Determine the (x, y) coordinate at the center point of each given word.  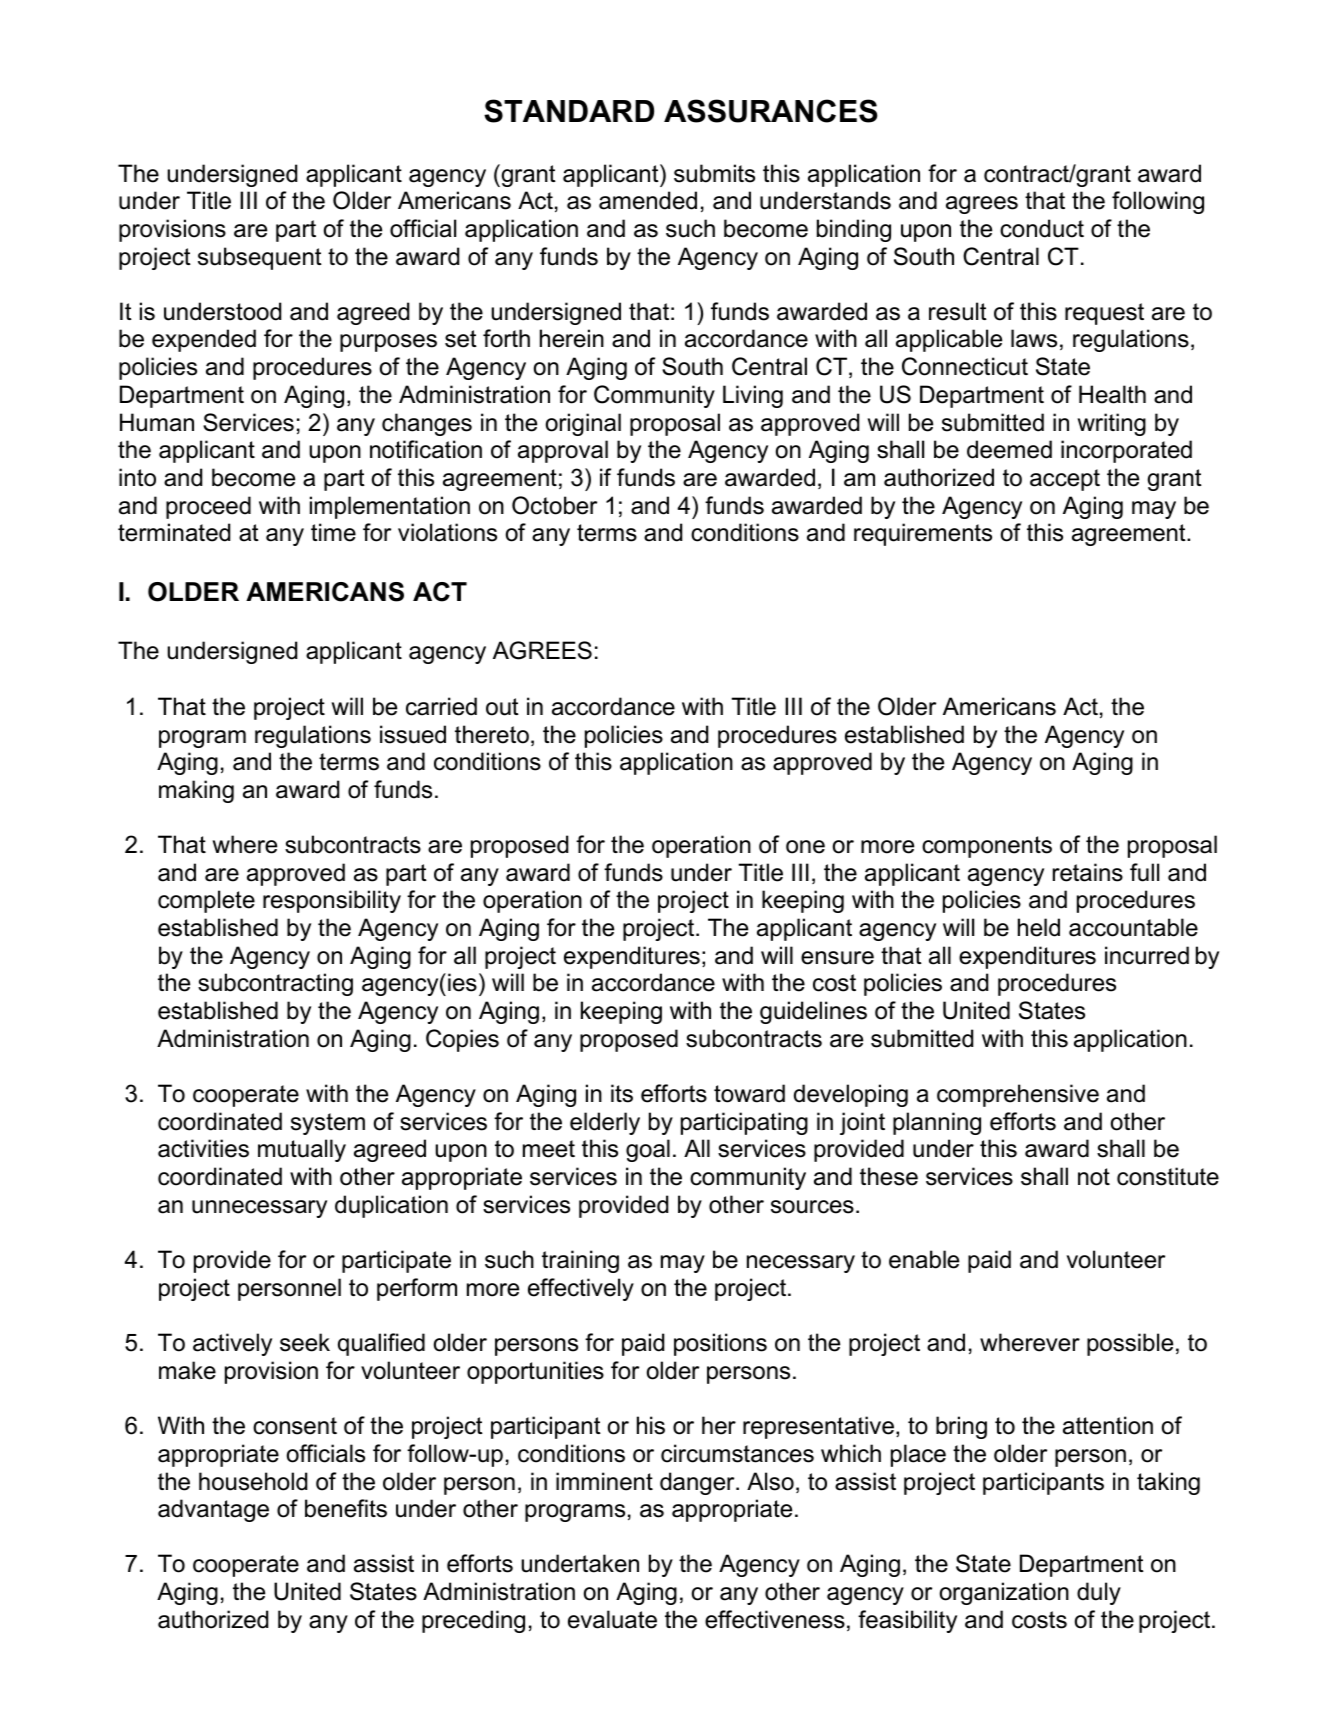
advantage (213, 1510)
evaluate (612, 1619)
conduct (1042, 228)
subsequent (260, 258)
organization (1004, 1593)
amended (648, 200)
